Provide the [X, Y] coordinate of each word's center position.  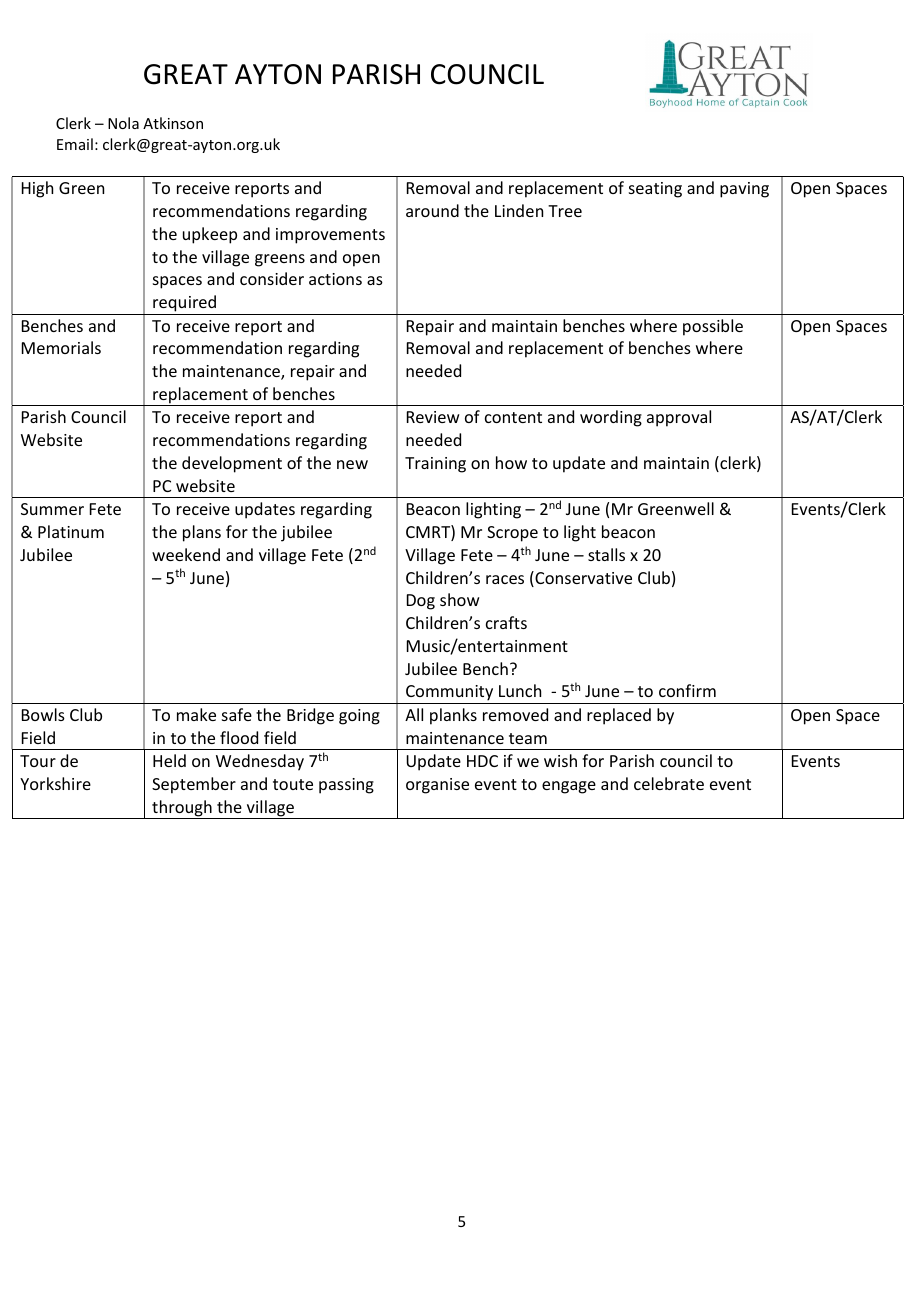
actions [335, 279]
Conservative [582, 579]
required [184, 303]
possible [713, 327]
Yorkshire [55, 783]
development [232, 464]
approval [679, 418]
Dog [421, 602]
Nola [123, 123]
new [352, 464]
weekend [186, 554]
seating [655, 190]
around [432, 210]
